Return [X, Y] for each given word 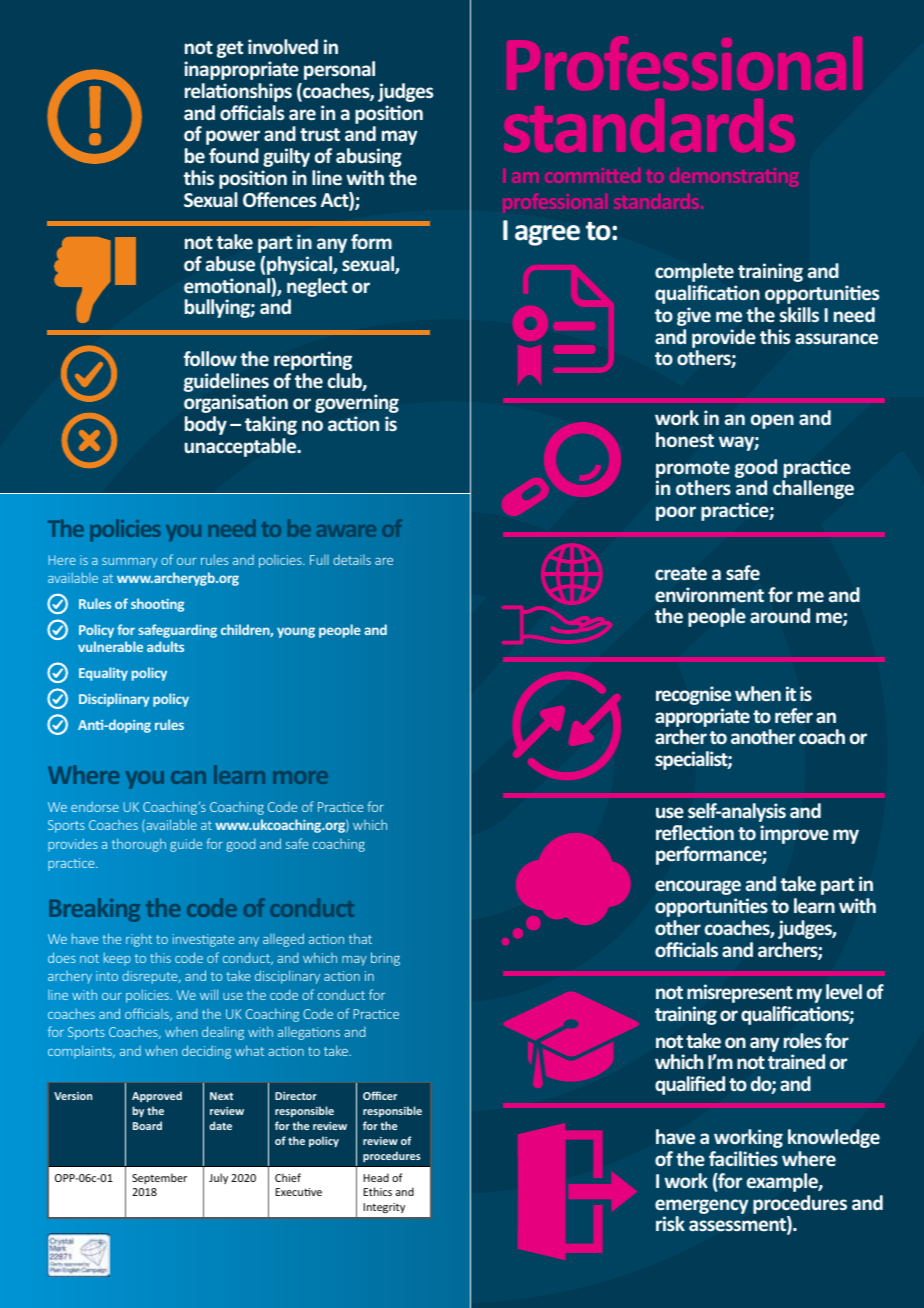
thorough [139, 845]
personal [339, 70]
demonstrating [734, 177]
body [206, 425]
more [300, 777]
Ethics [377, 1191]
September [159, 1178]
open [772, 421]
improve [794, 834]
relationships [238, 92]
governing [357, 403]
